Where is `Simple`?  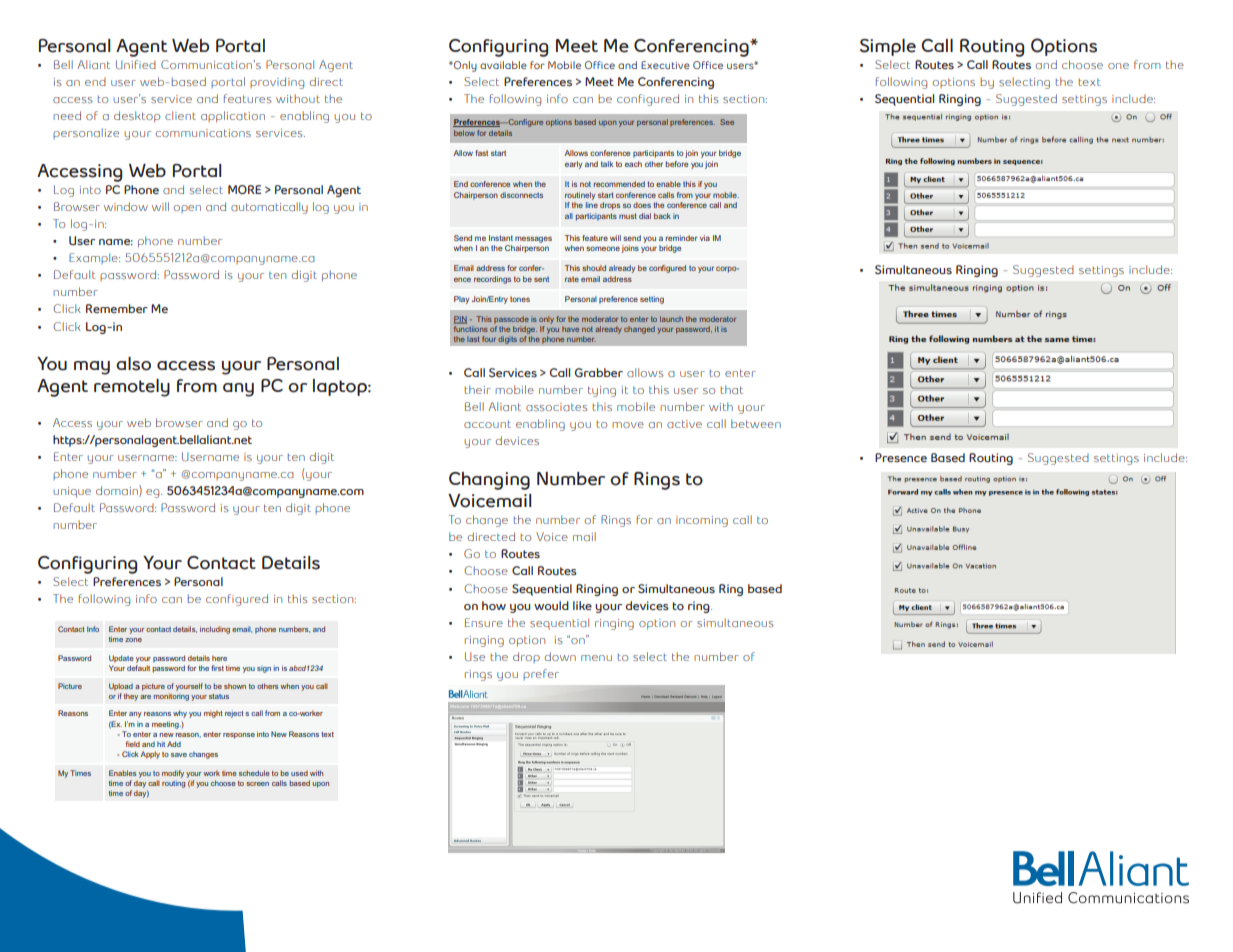
Simple is located at coordinates (888, 47).
